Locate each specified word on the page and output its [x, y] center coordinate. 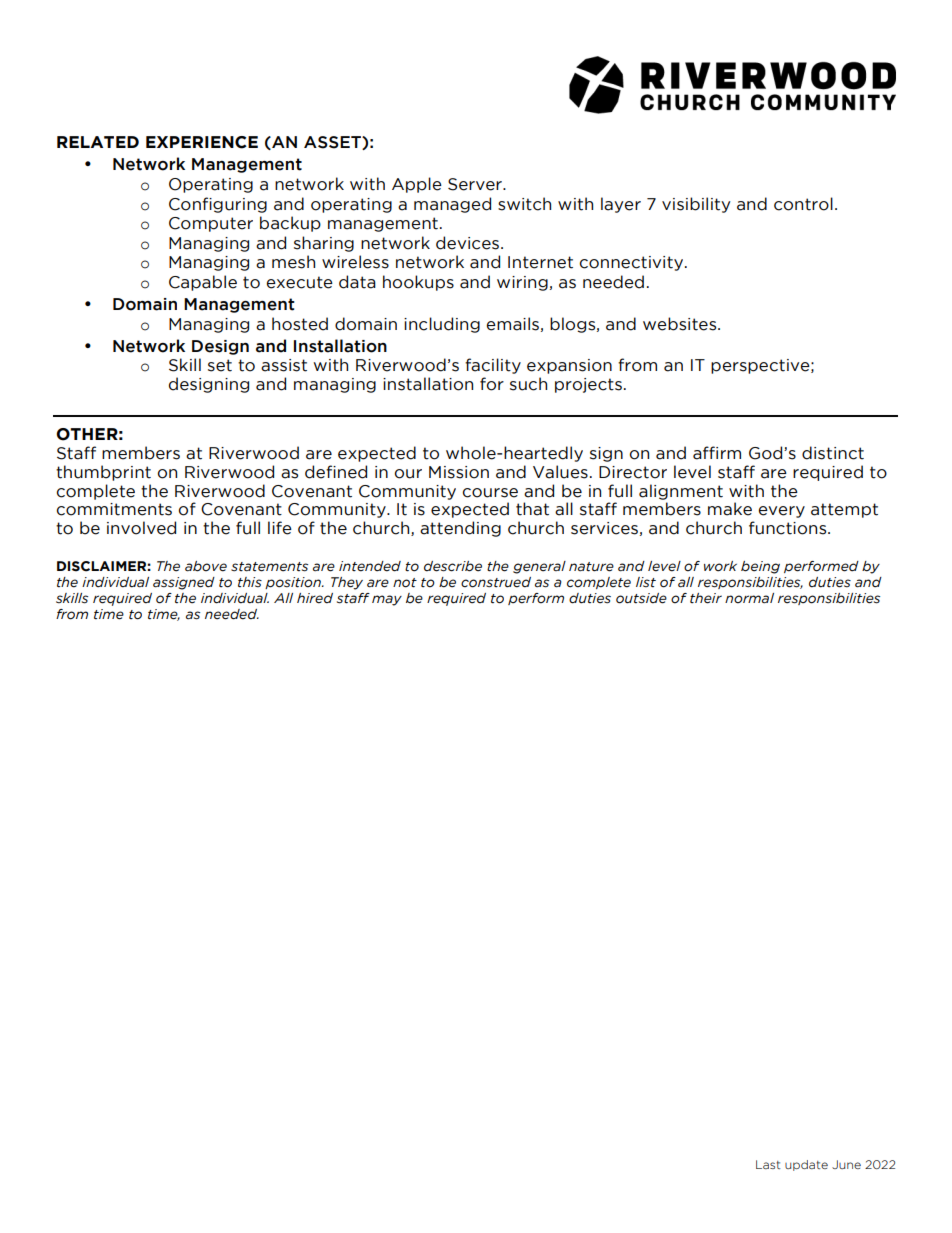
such [528, 384]
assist [284, 365]
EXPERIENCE [202, 142]
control [803, 204]
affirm [717, 453]
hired [315, 598]
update [806, 1165]
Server [476, 184]
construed [496, 582]
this [250, 582]
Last [768, 1164]
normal [749, 598]
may [387, 600]
